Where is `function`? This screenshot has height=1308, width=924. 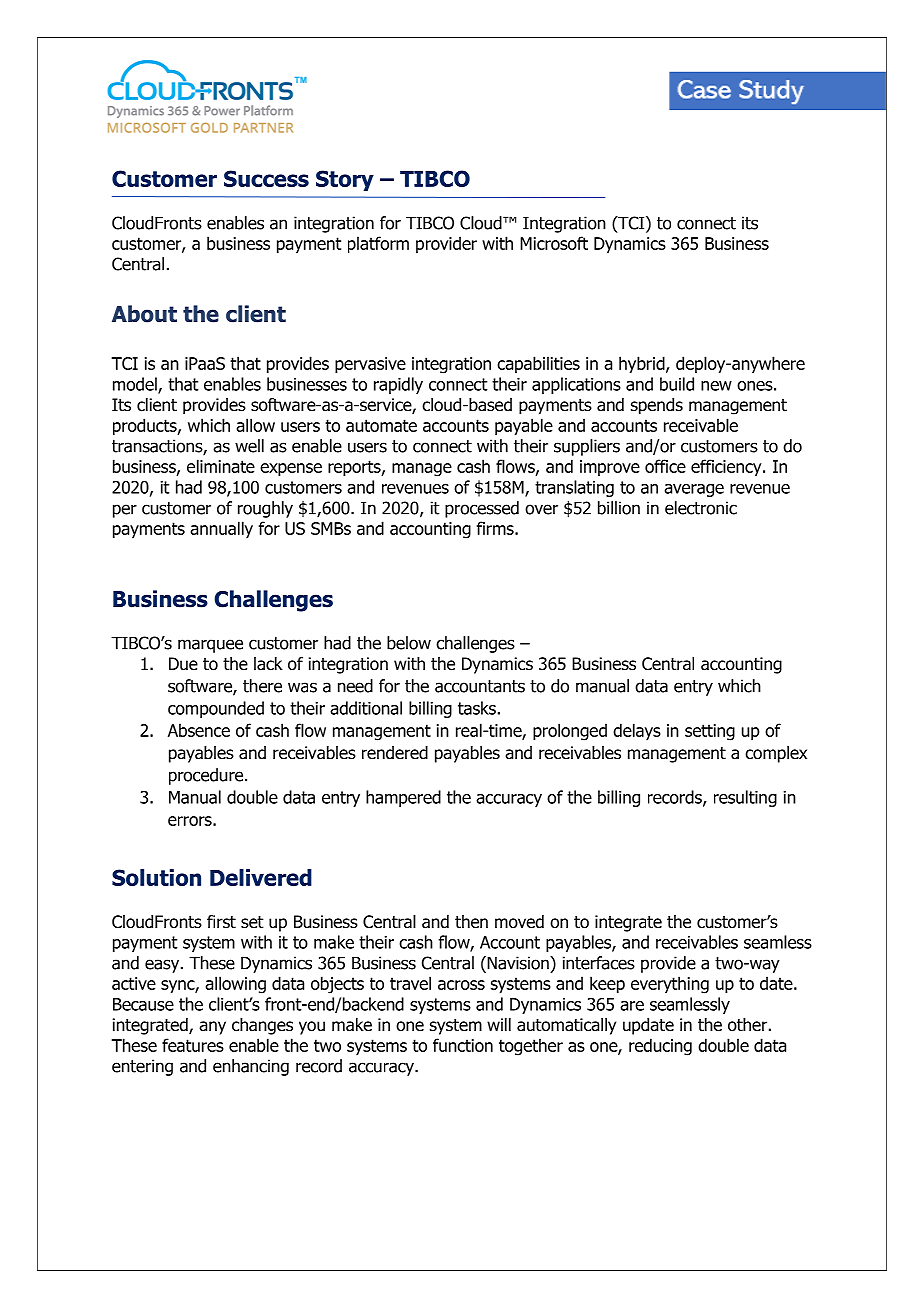 function is located at coordinates (463, 1045).
